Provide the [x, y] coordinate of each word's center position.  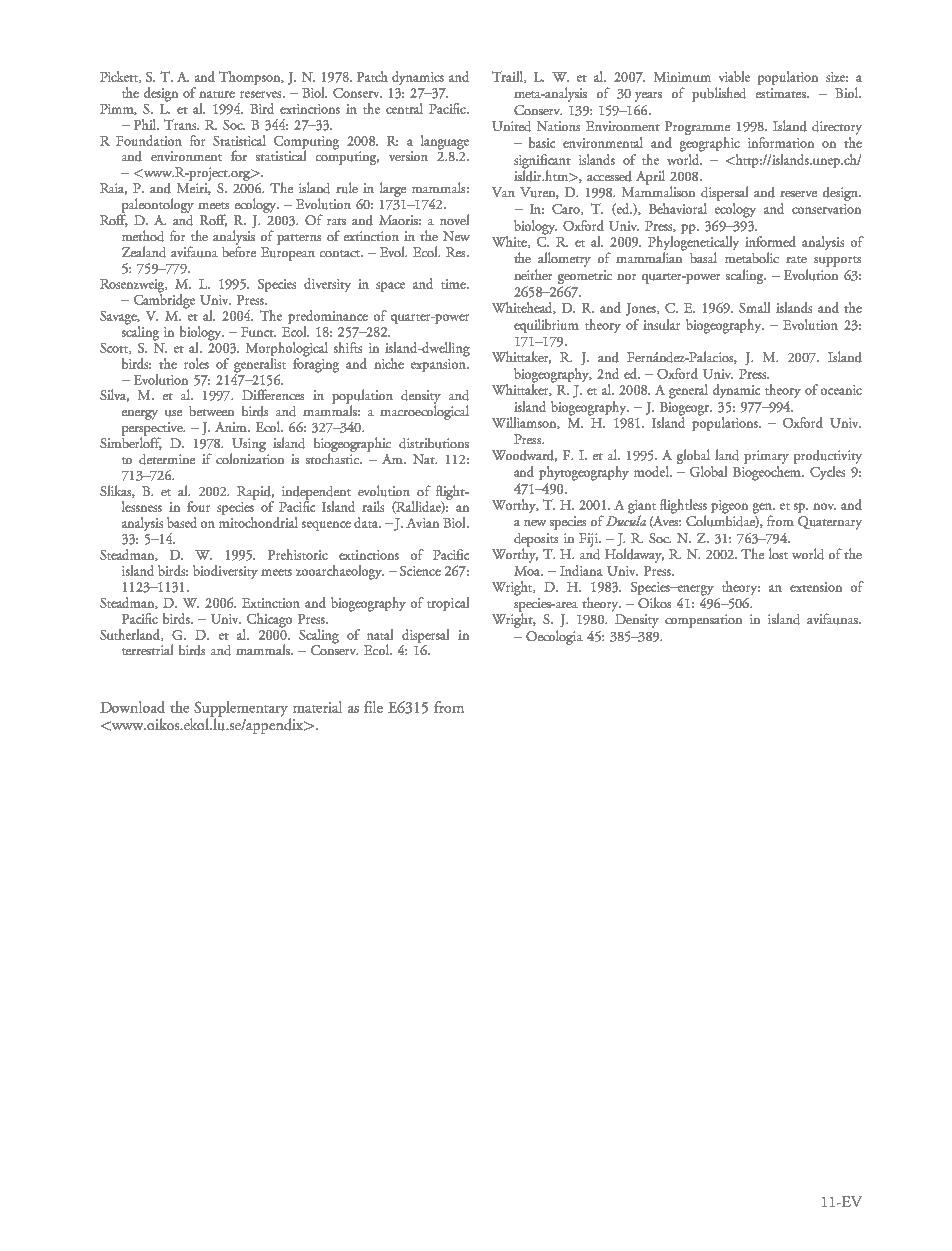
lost [778, 553]
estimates [782, 93]
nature [217, 94]
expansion [439, 364]
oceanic [841, 390]
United [511, 126]
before [239, 250]
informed [770, 241]
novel [454, 219]
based [182, 522]
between [211, 411]
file [373, 707]
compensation [703, 621]
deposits [536, 541]
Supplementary [241, 710]
